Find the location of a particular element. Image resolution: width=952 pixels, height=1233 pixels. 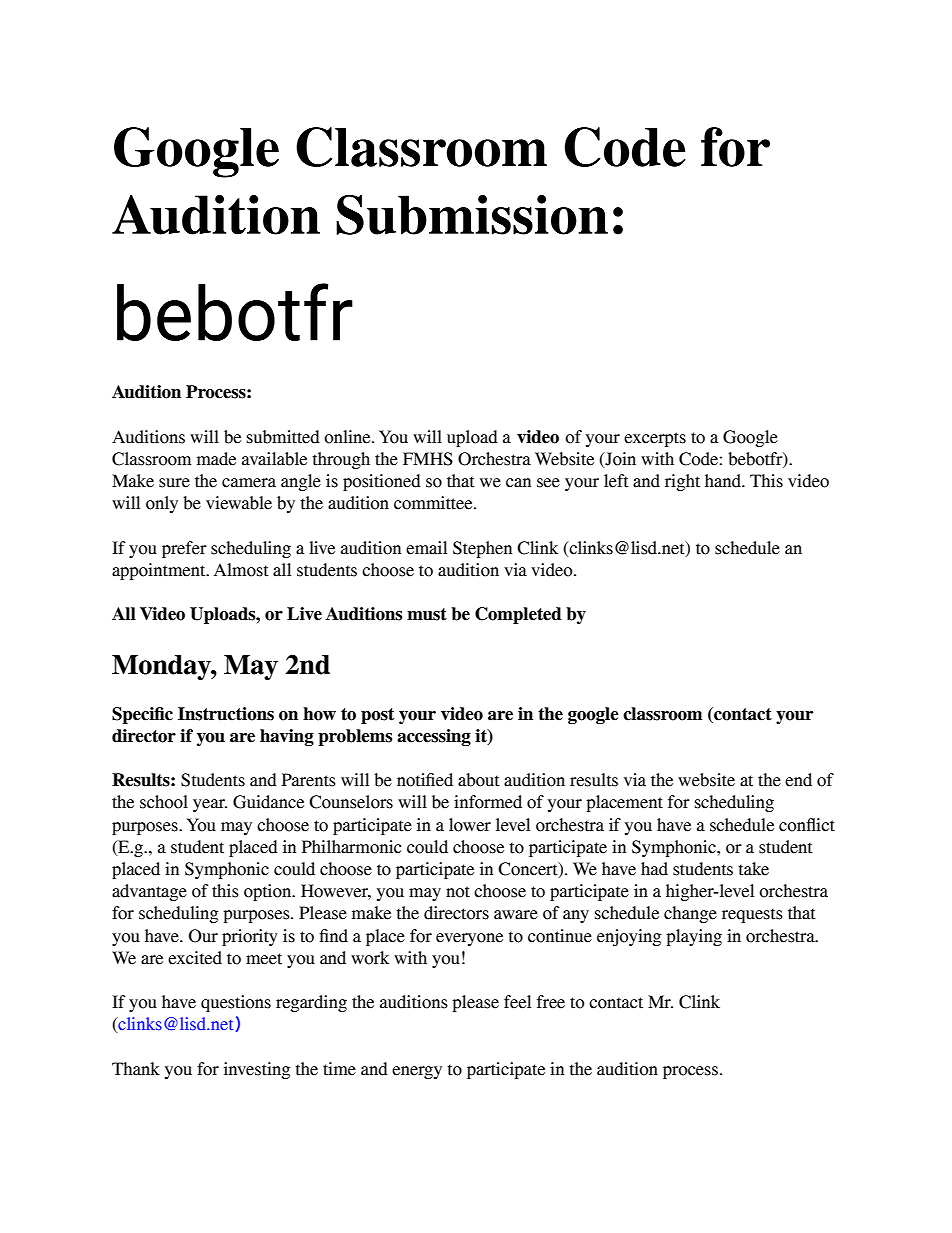

Instructions is located at coordinates (226, 714).
